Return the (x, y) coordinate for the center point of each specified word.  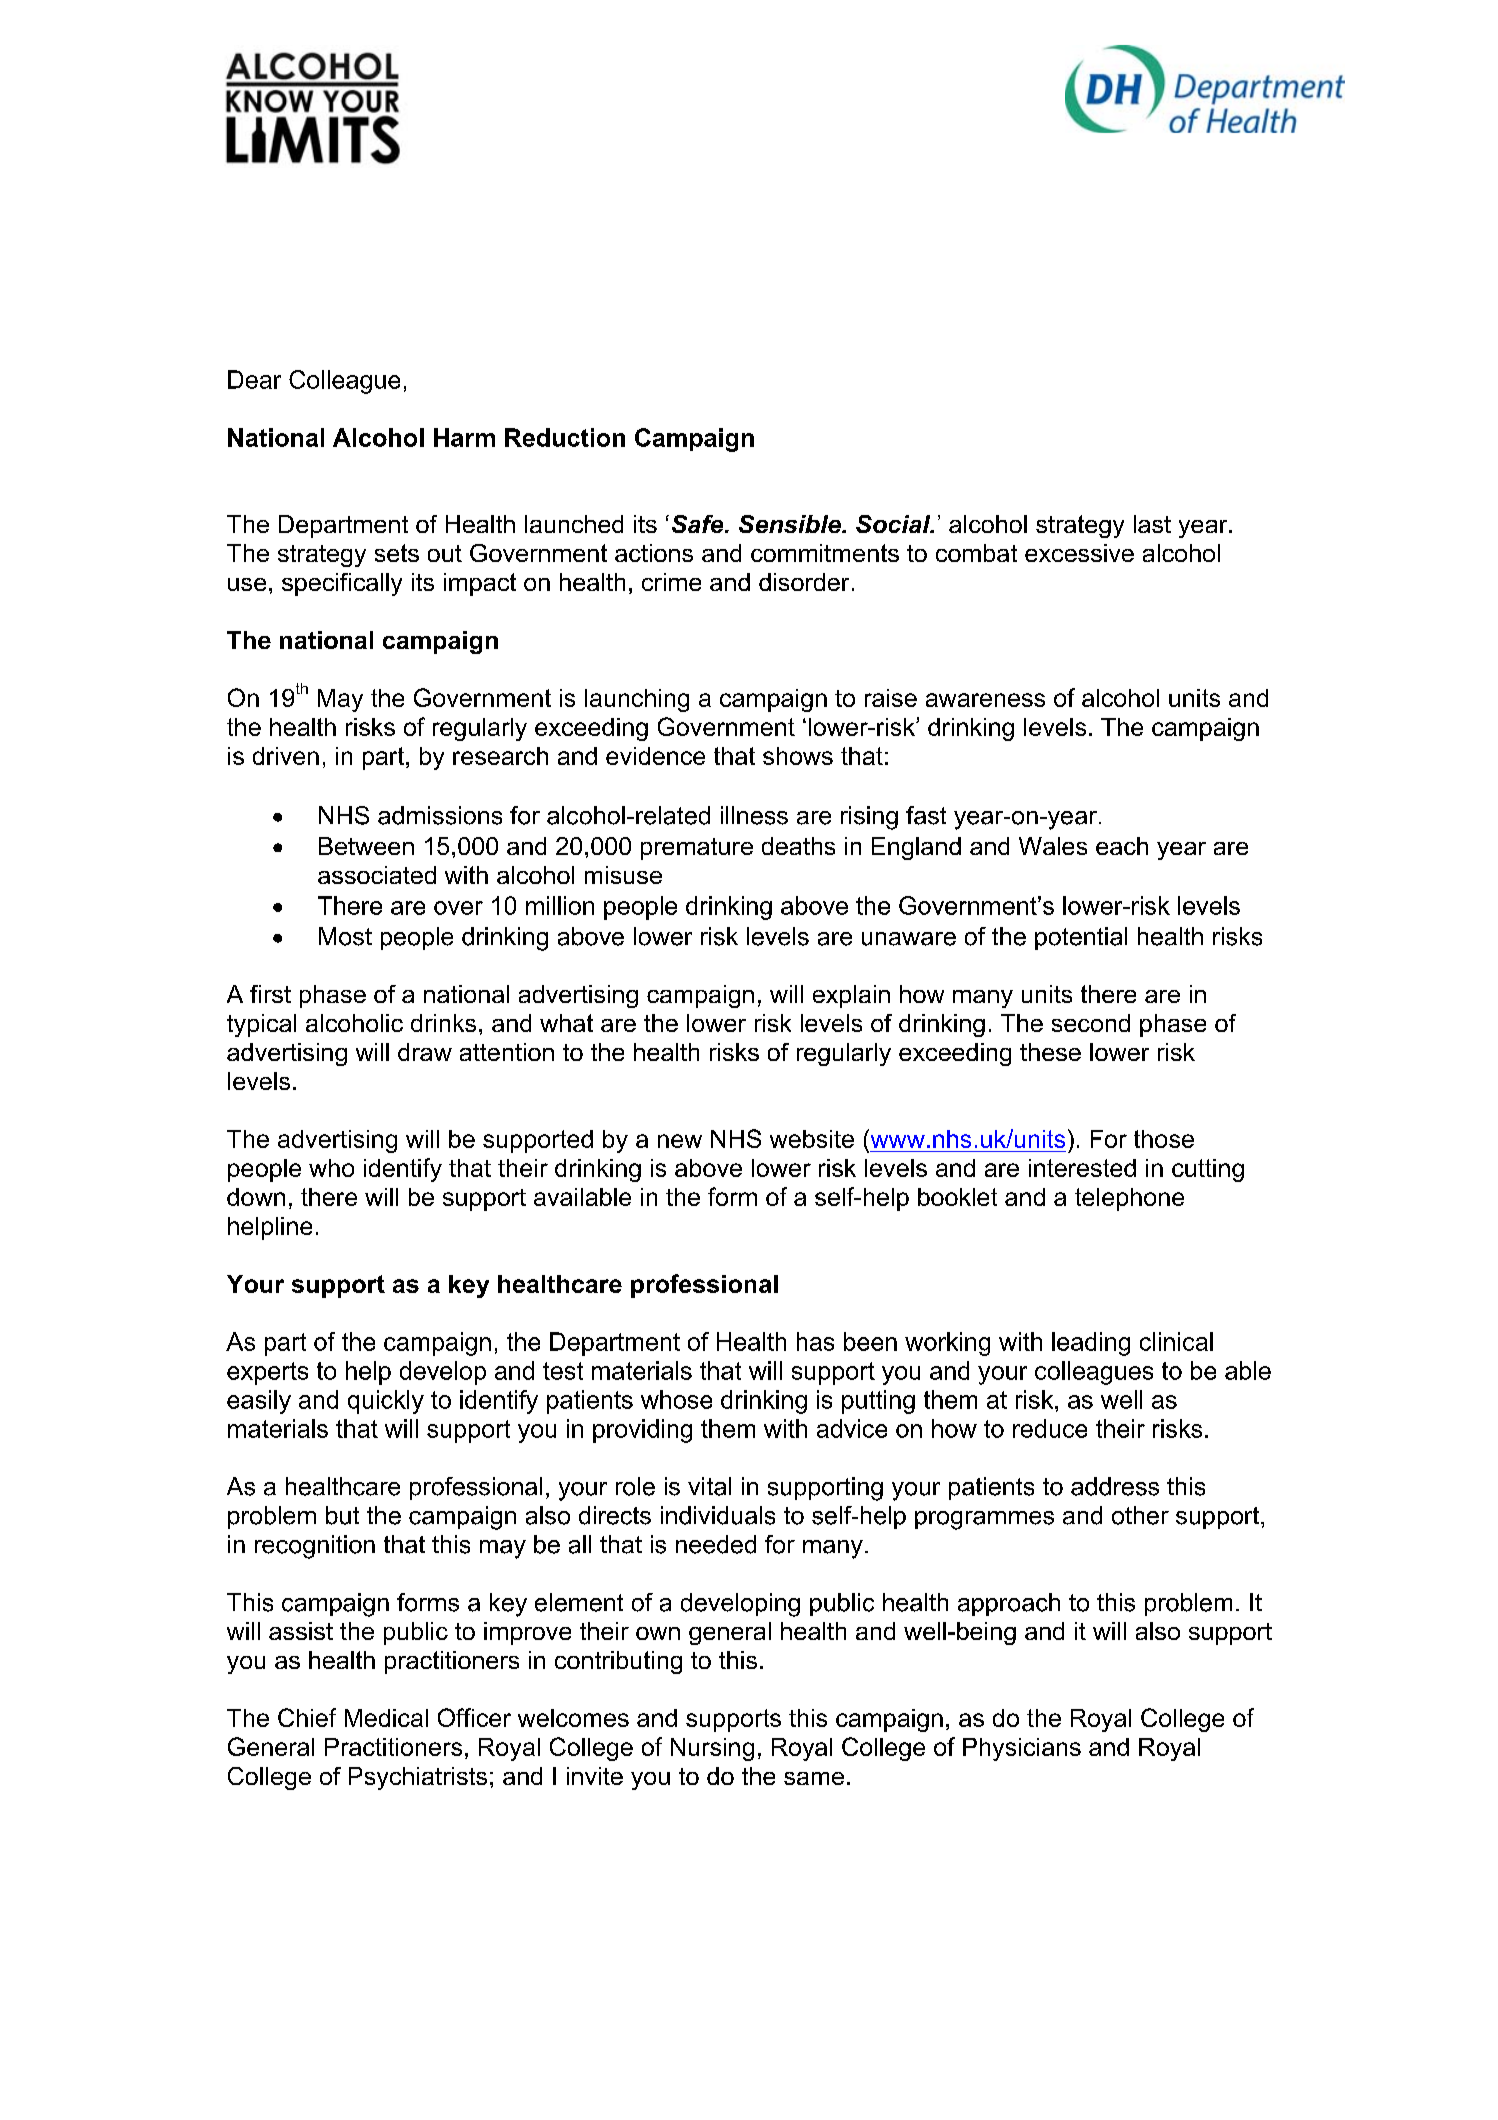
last (1152, 524)
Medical (386, 1718)
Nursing (712, 1749)
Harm (464, 437)
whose (676, 1399)
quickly (386, 1402)
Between (366, 846)
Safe (699, 524)
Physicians (1022, 1749)
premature (697, 849)
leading (1091, 1344)
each (1122, 846)
